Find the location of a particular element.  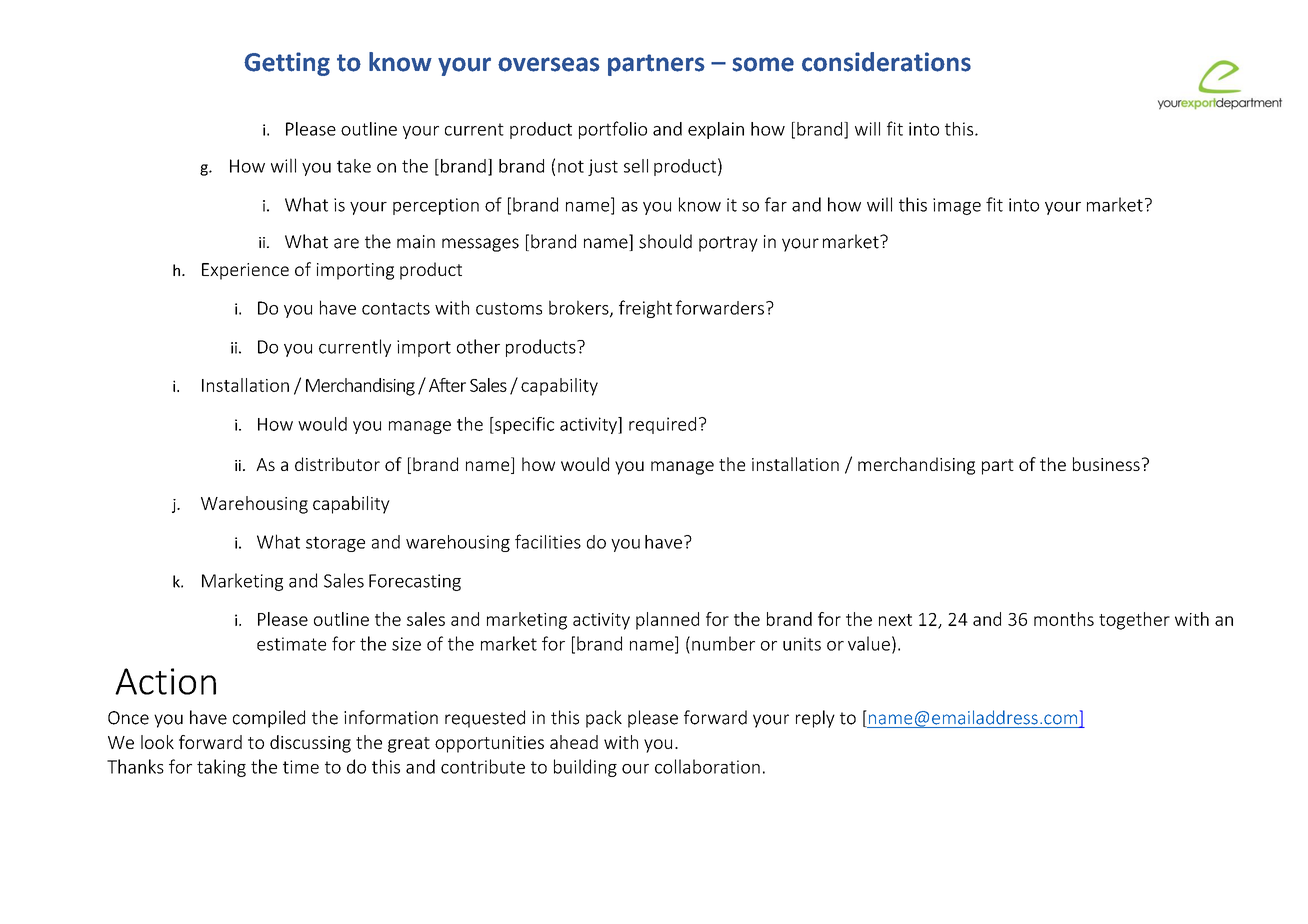

overseas is located at coordinates (549, 64).
